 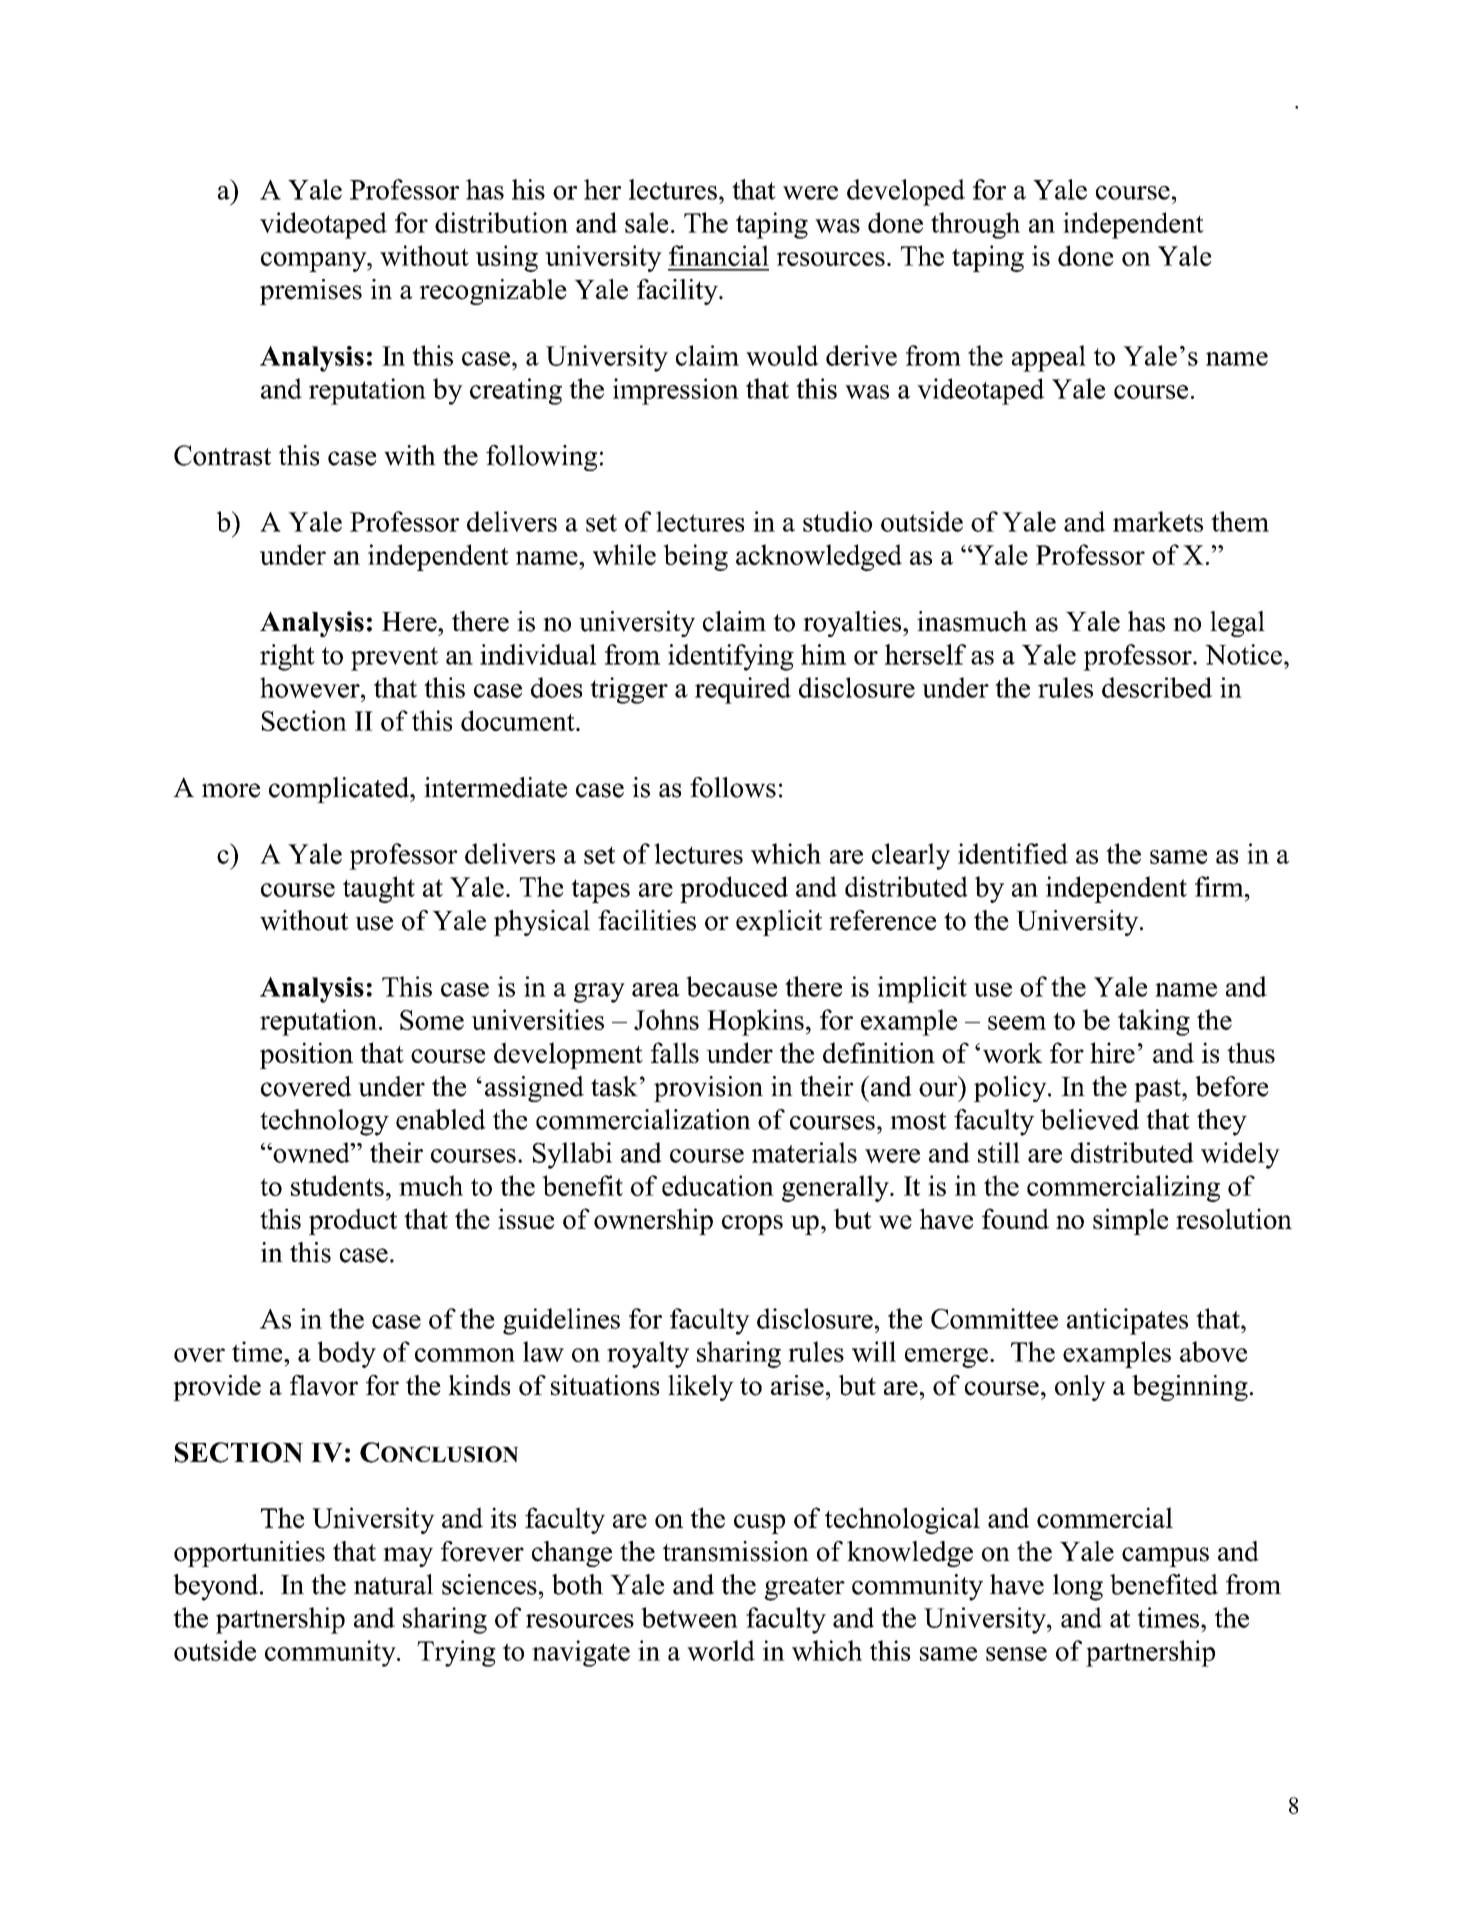 I want to click on required, so click(x=743, y=690).
